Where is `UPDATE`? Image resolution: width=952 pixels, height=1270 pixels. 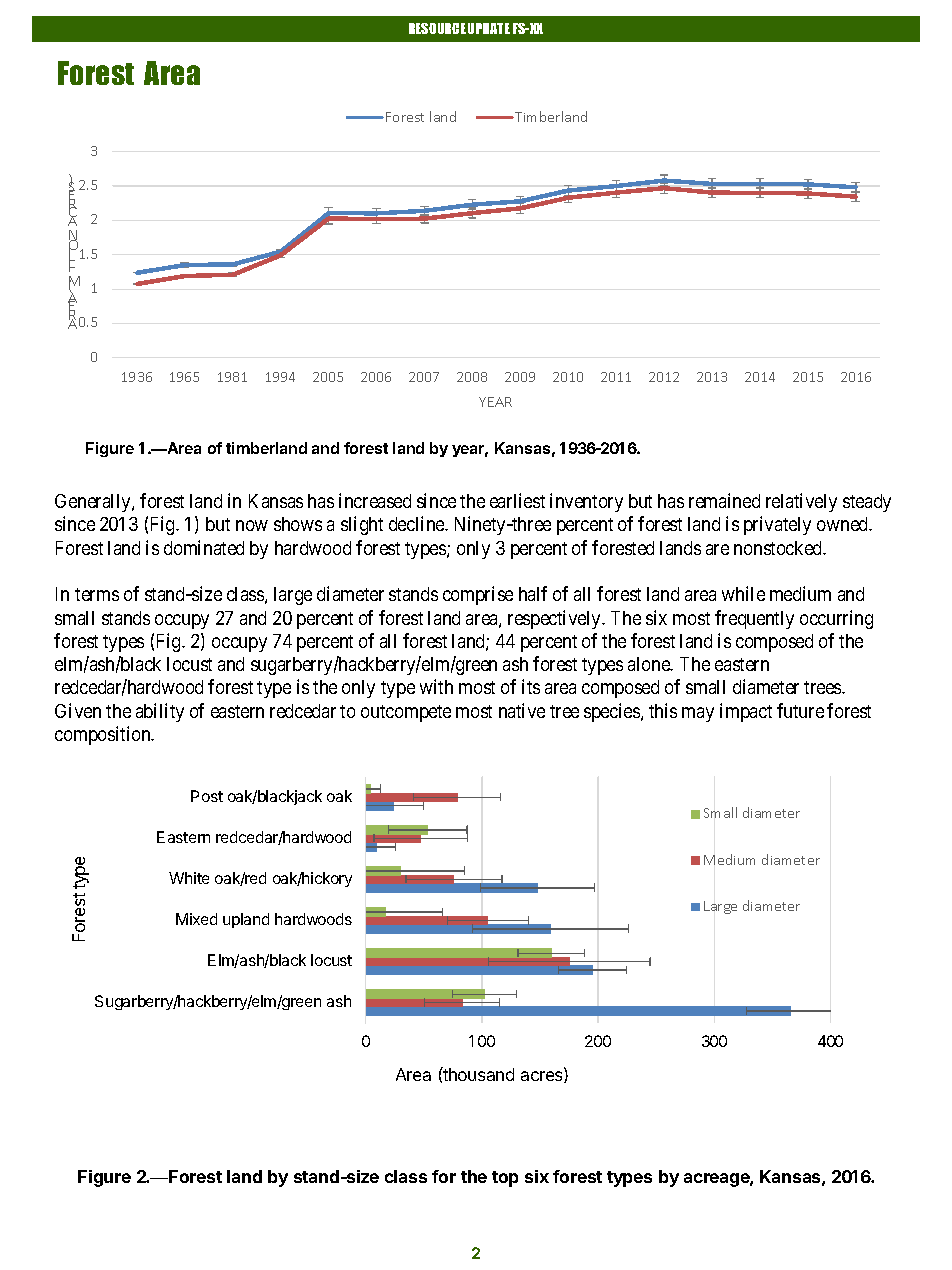
UPDATE is located at coordinates (489, 28).
